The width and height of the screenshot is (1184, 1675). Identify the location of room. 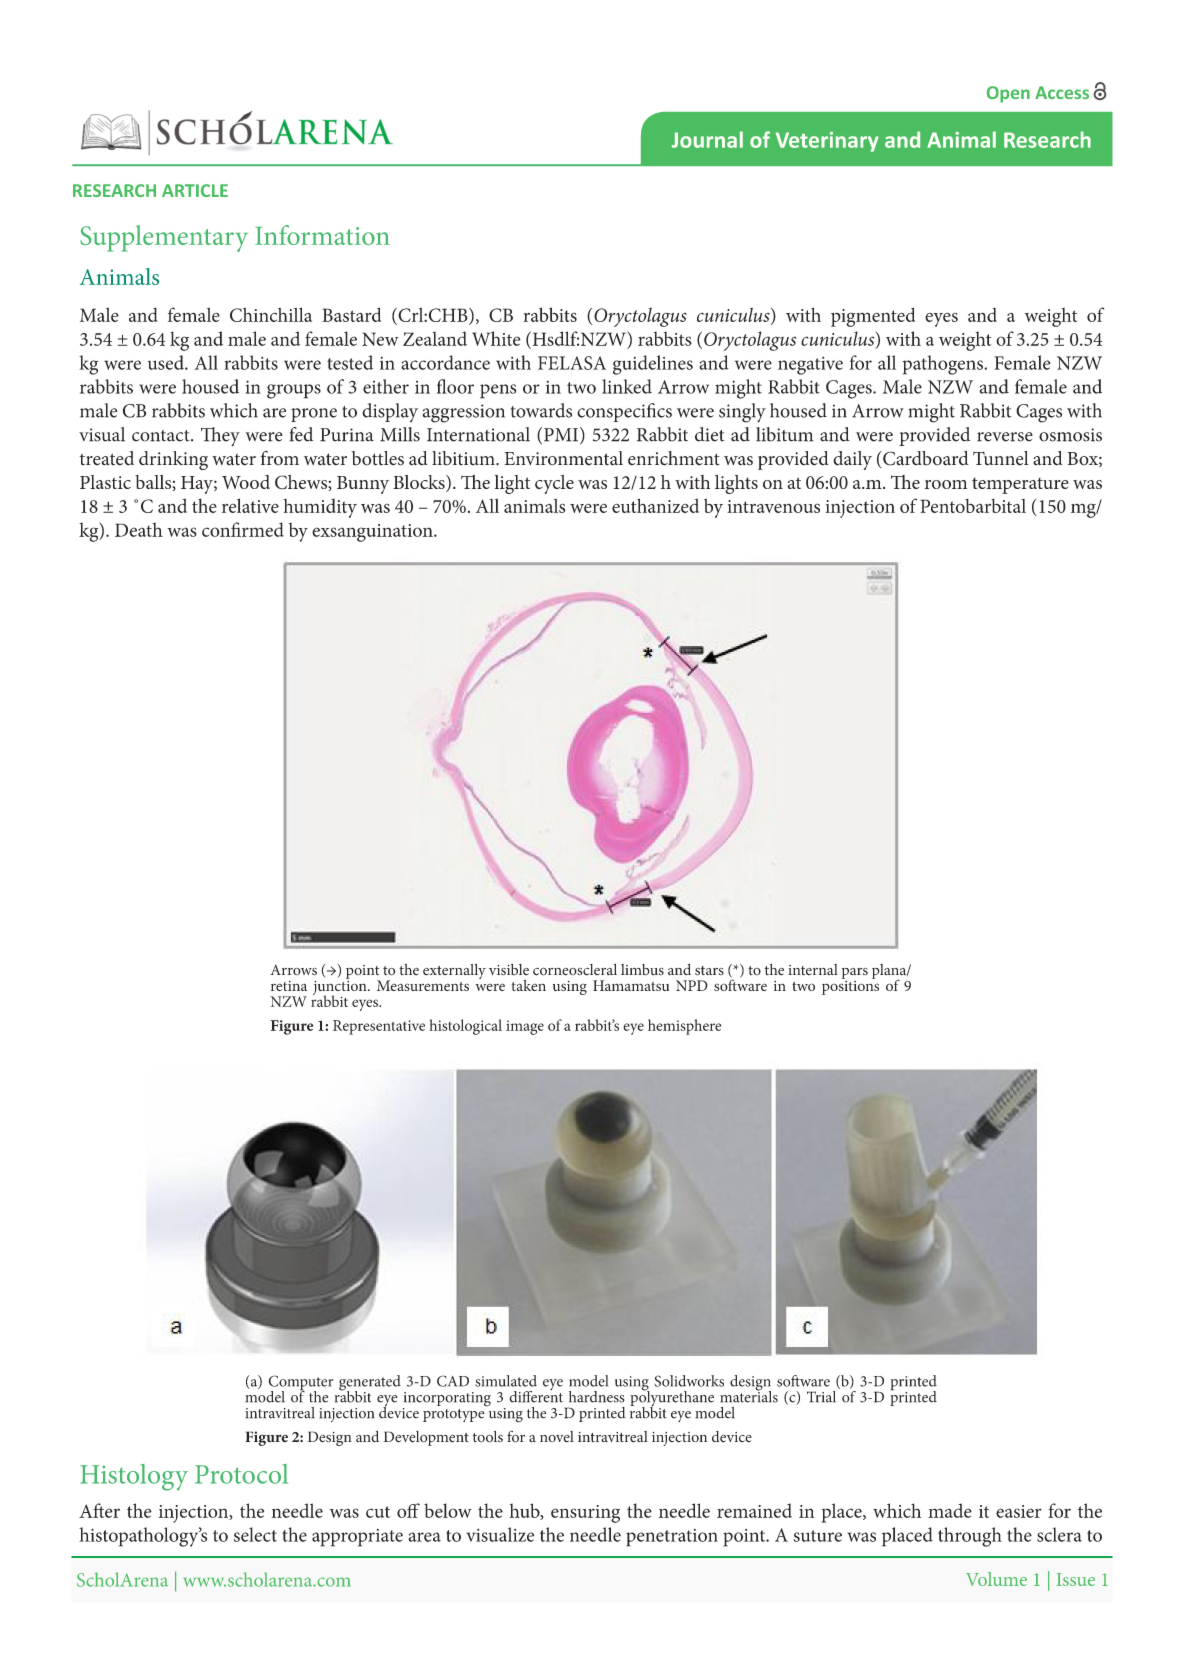
(946, 484).
